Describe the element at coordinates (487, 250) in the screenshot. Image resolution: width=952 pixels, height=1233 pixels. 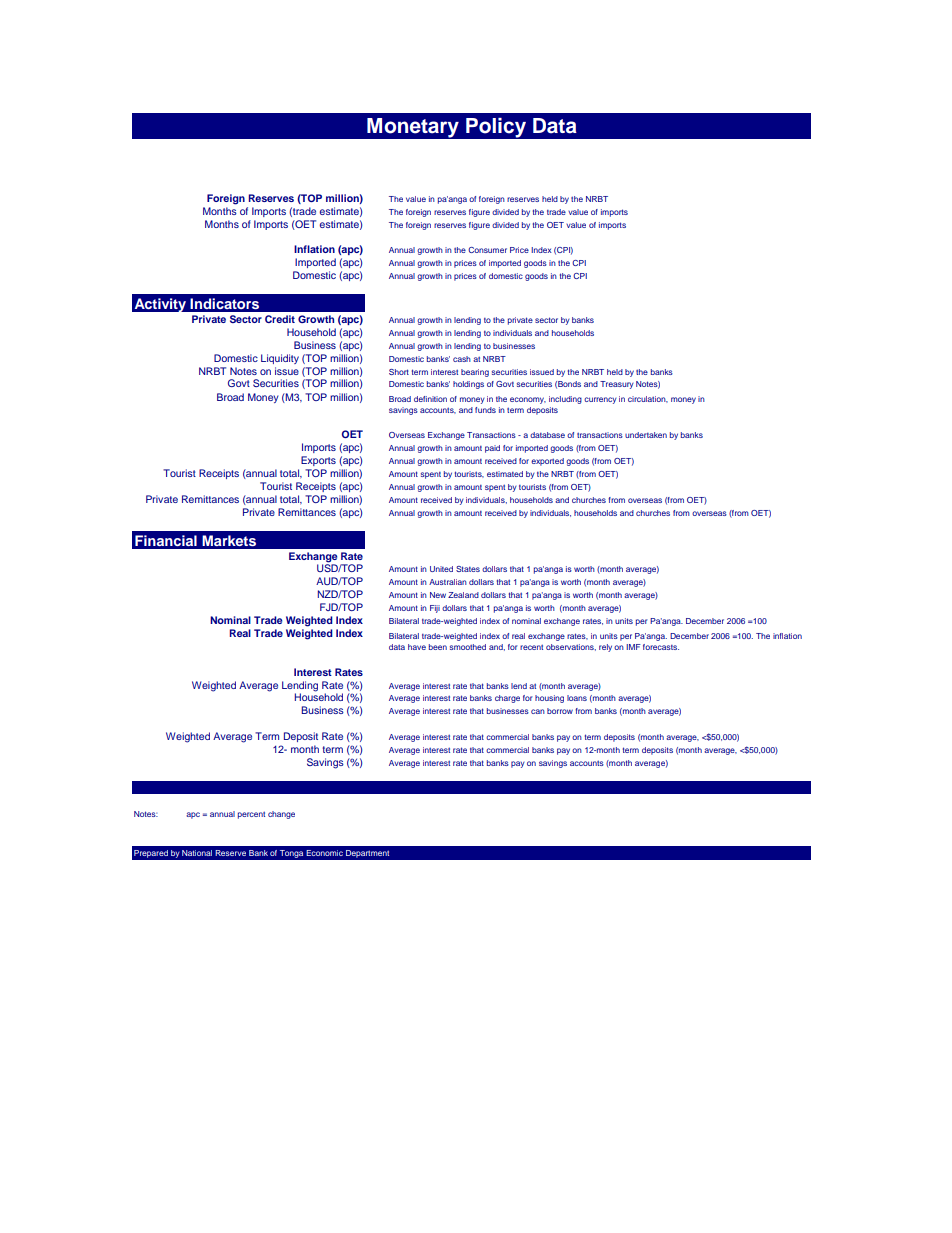
I see `Consumer` at that location.
